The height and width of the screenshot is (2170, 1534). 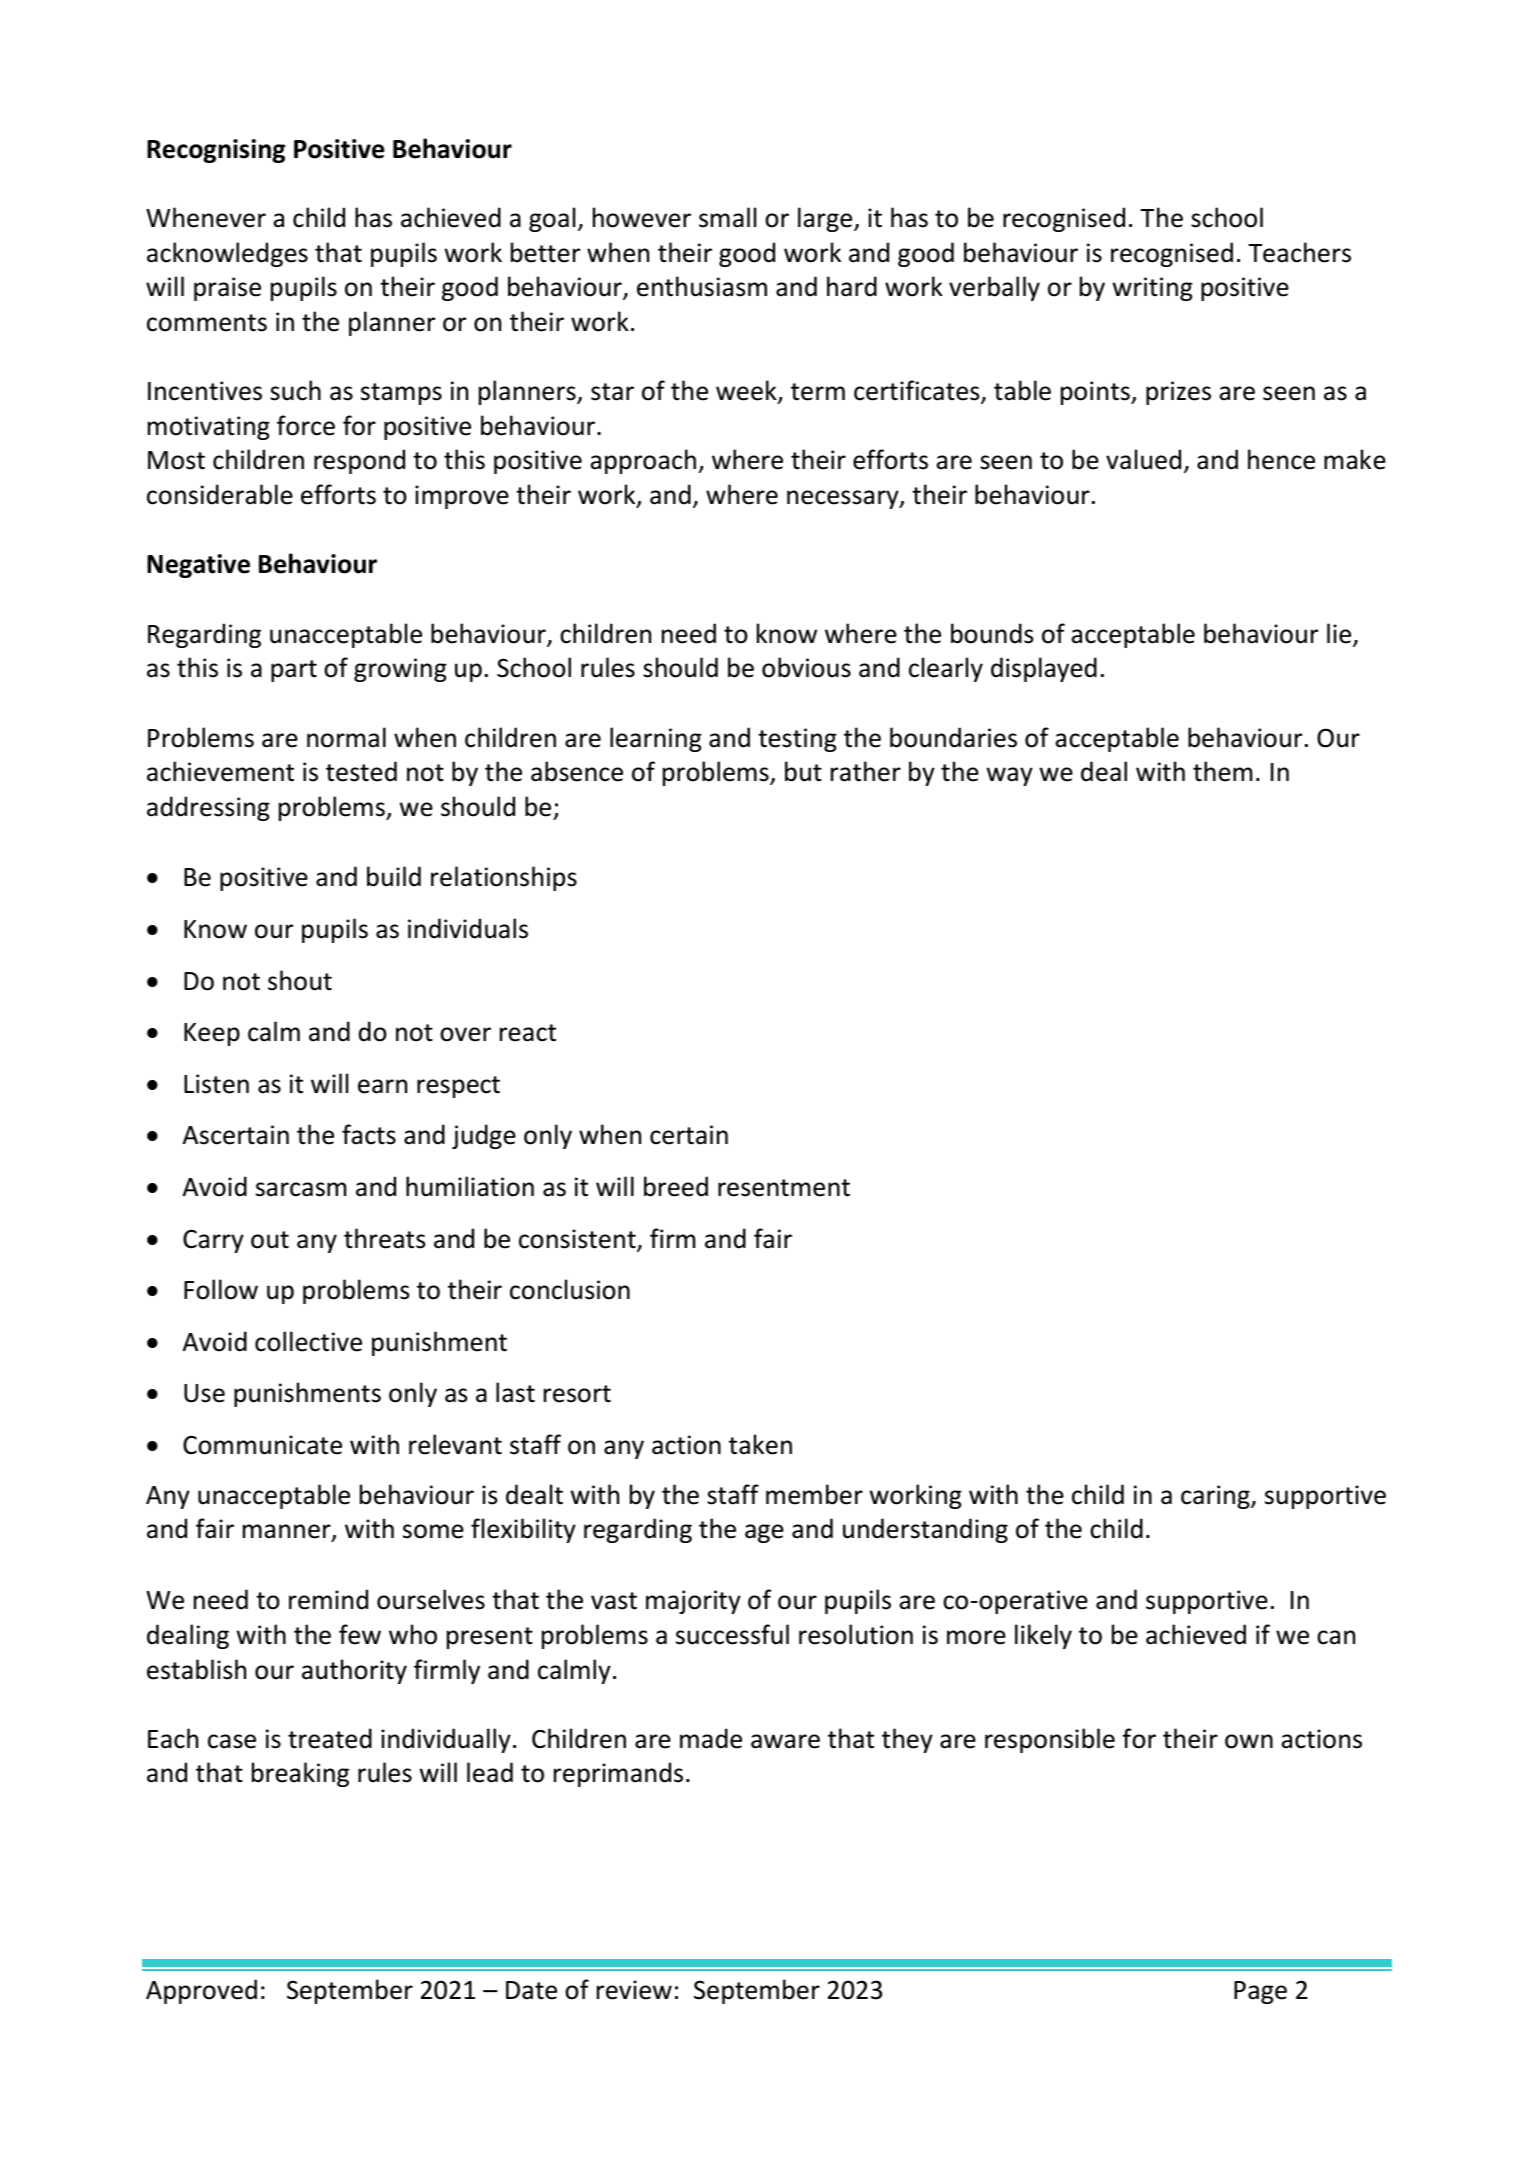 I want to click on Recognising, so click(x=216, y=151).
